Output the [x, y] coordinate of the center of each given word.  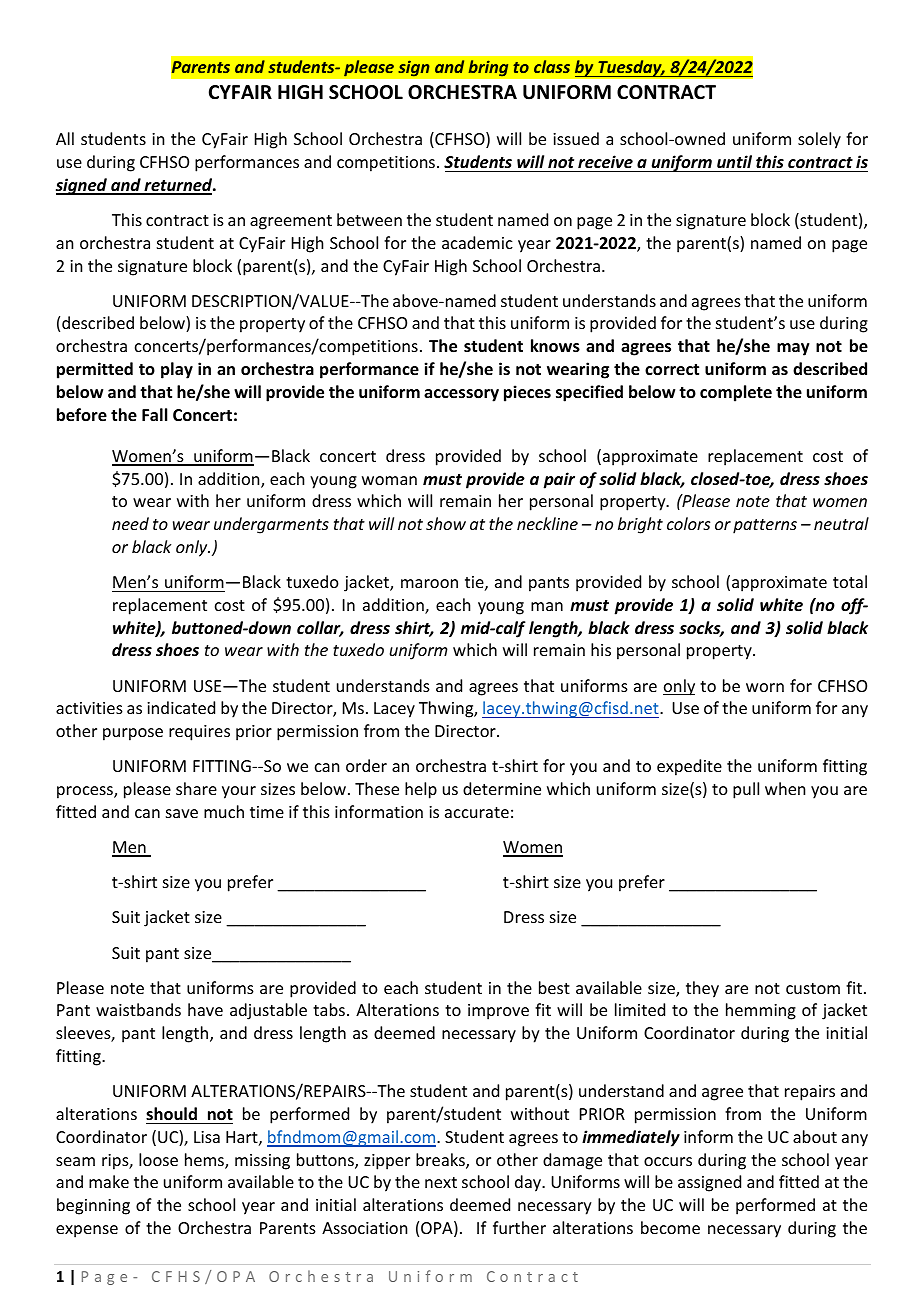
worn [765, 687]
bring [488, 68]
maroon [429, 583]
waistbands [138, 1009]
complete [736, 393]
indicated [181, 707]
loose [158, 1159]
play [177, 370]
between [369, 219]
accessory [461, 395]
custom [813, 988]
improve [498, 1012]
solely [819, 140]
